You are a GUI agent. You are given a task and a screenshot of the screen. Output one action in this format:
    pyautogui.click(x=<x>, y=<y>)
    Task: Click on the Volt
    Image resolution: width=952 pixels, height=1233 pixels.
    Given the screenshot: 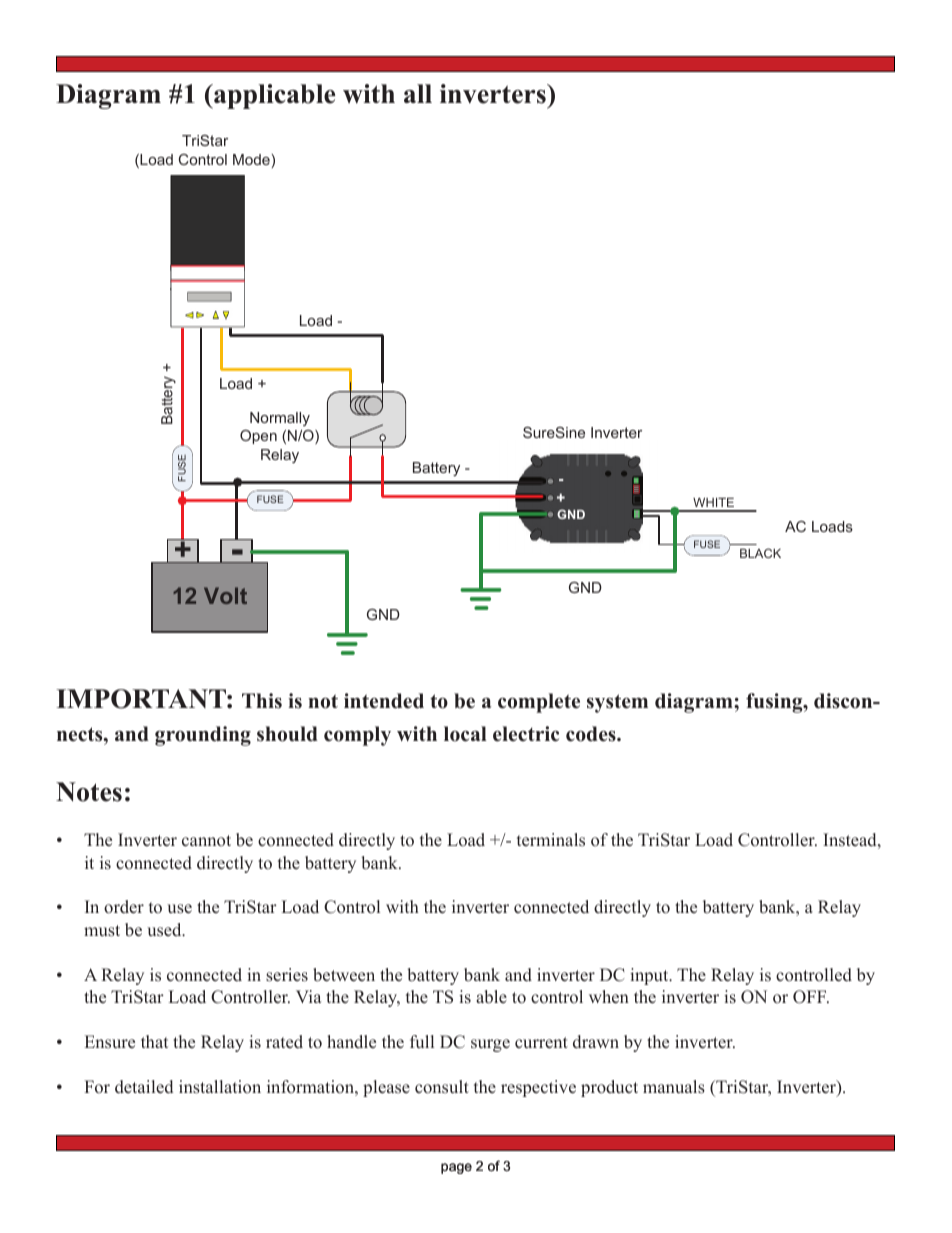 What is the action you would take?
    pyautogui.click(x=225, y=595)
